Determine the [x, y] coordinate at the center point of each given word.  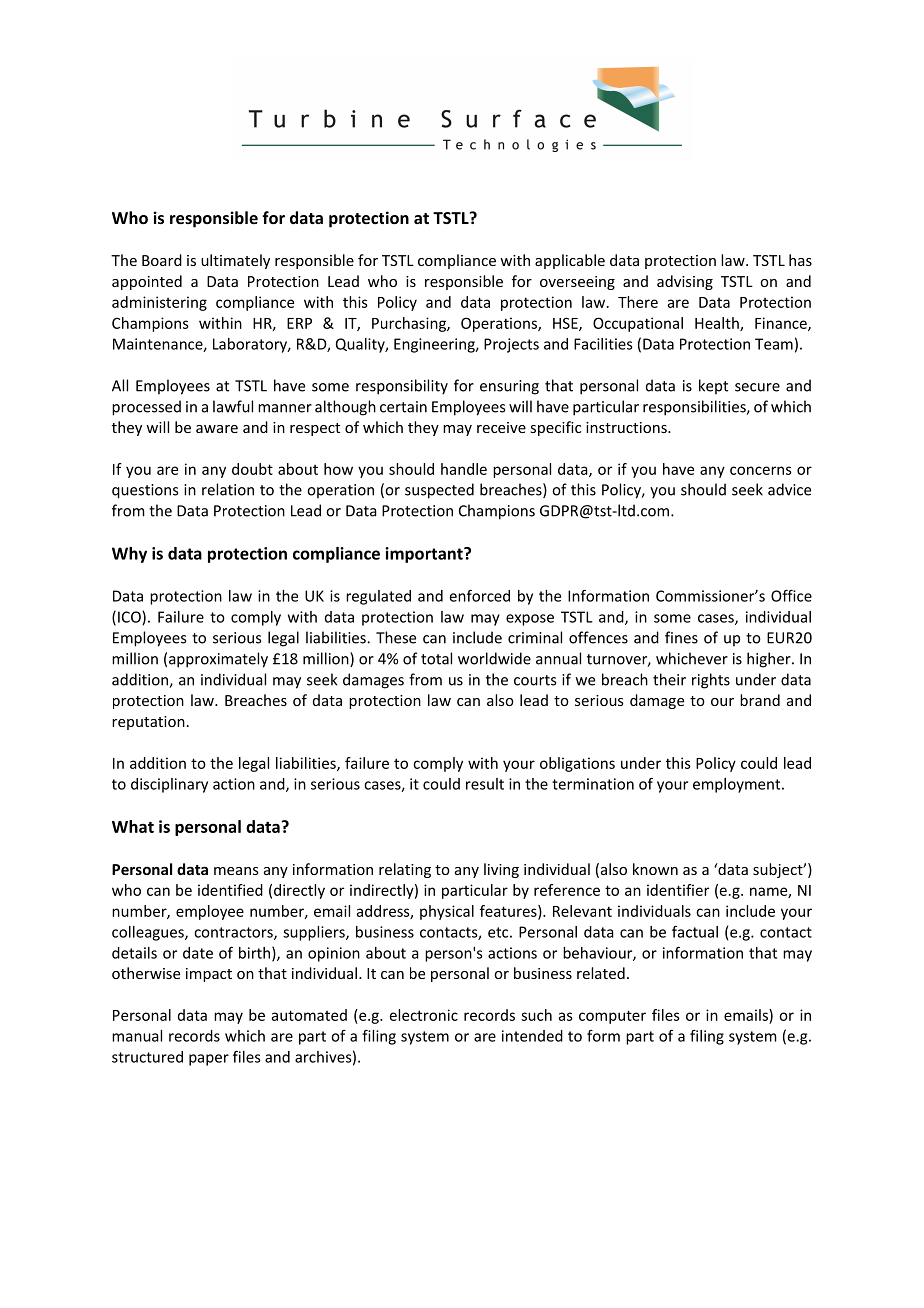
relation [228, 489]
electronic [424, 1015]
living [501, 870]
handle [464, 469]
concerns [761, 470]
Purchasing [410, 324]
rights [711, 681]
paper [209, 1060]
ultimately [235, 261]
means [236, 871]
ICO [130, 618]
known [655, 869]
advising [685, 282]
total [436, 658]
